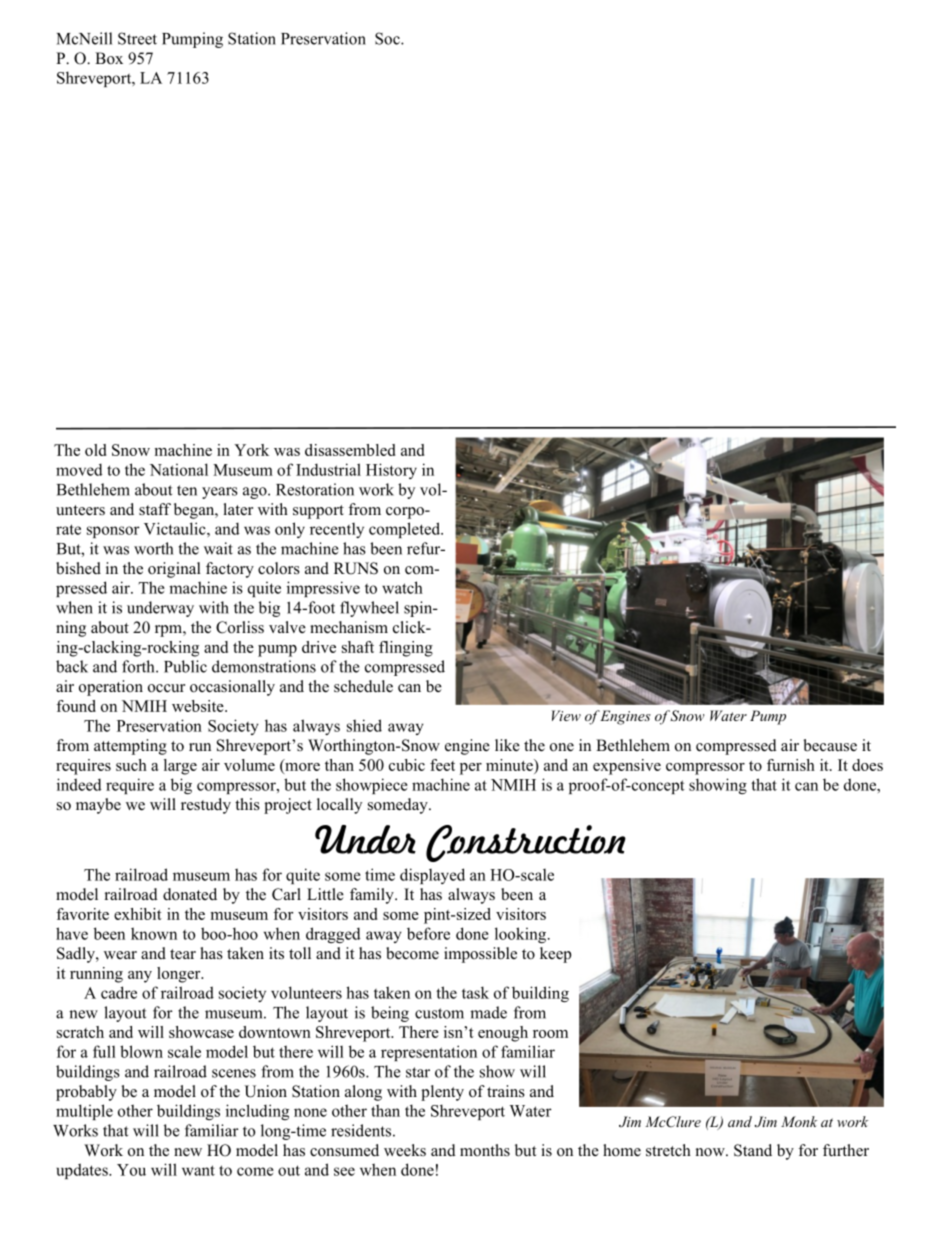 This screenshot has height=1233, width=952. What do you see at coordinates (109, 58) in the screenshot?
I see `Box` at bounding box center [109, 58].
